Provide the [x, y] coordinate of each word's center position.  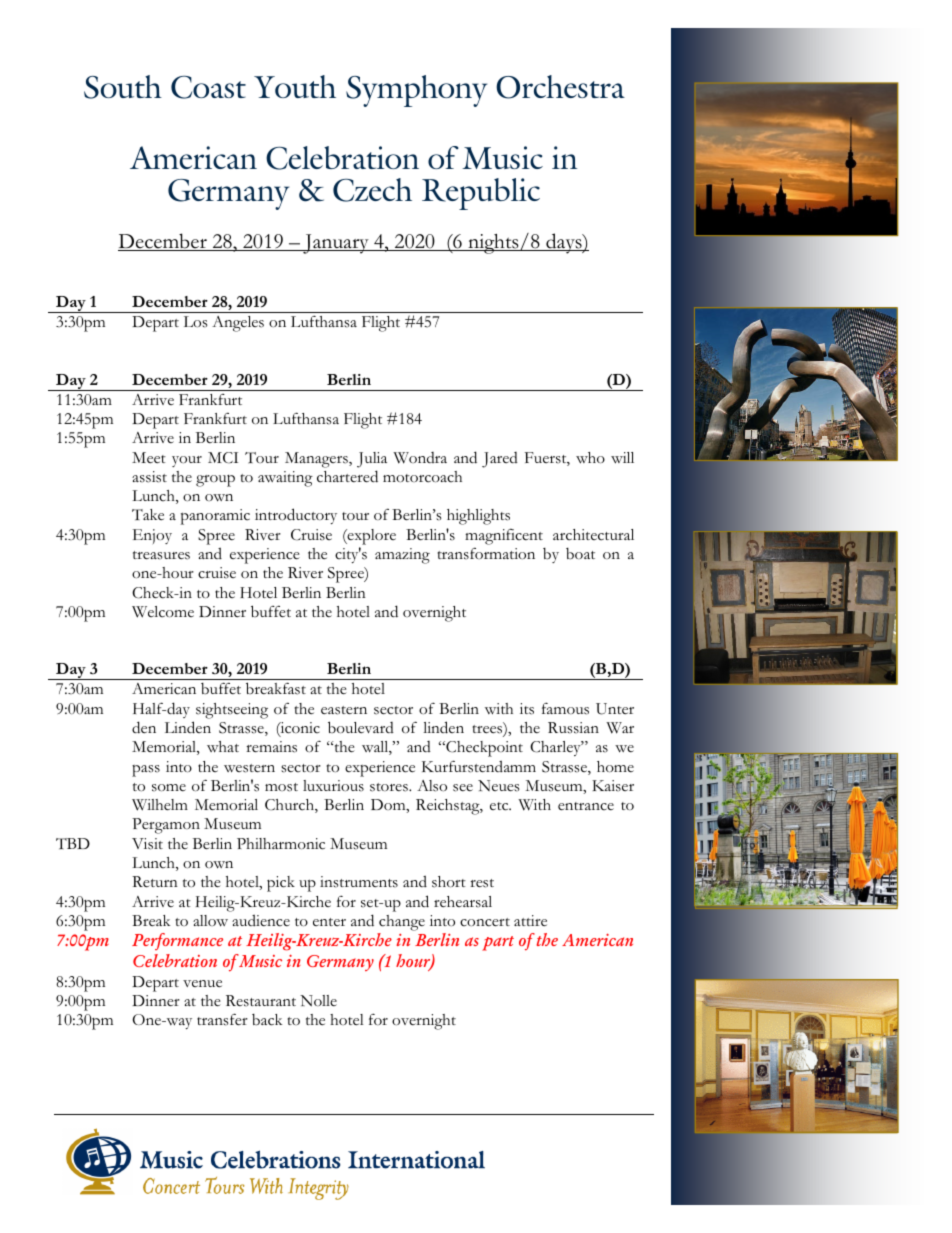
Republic [481, 194]
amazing [402, 556]
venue [202, 984]
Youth [295, 86]
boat [580, 554]
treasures [161, 555]
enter [329, 922]
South [123, 87]
